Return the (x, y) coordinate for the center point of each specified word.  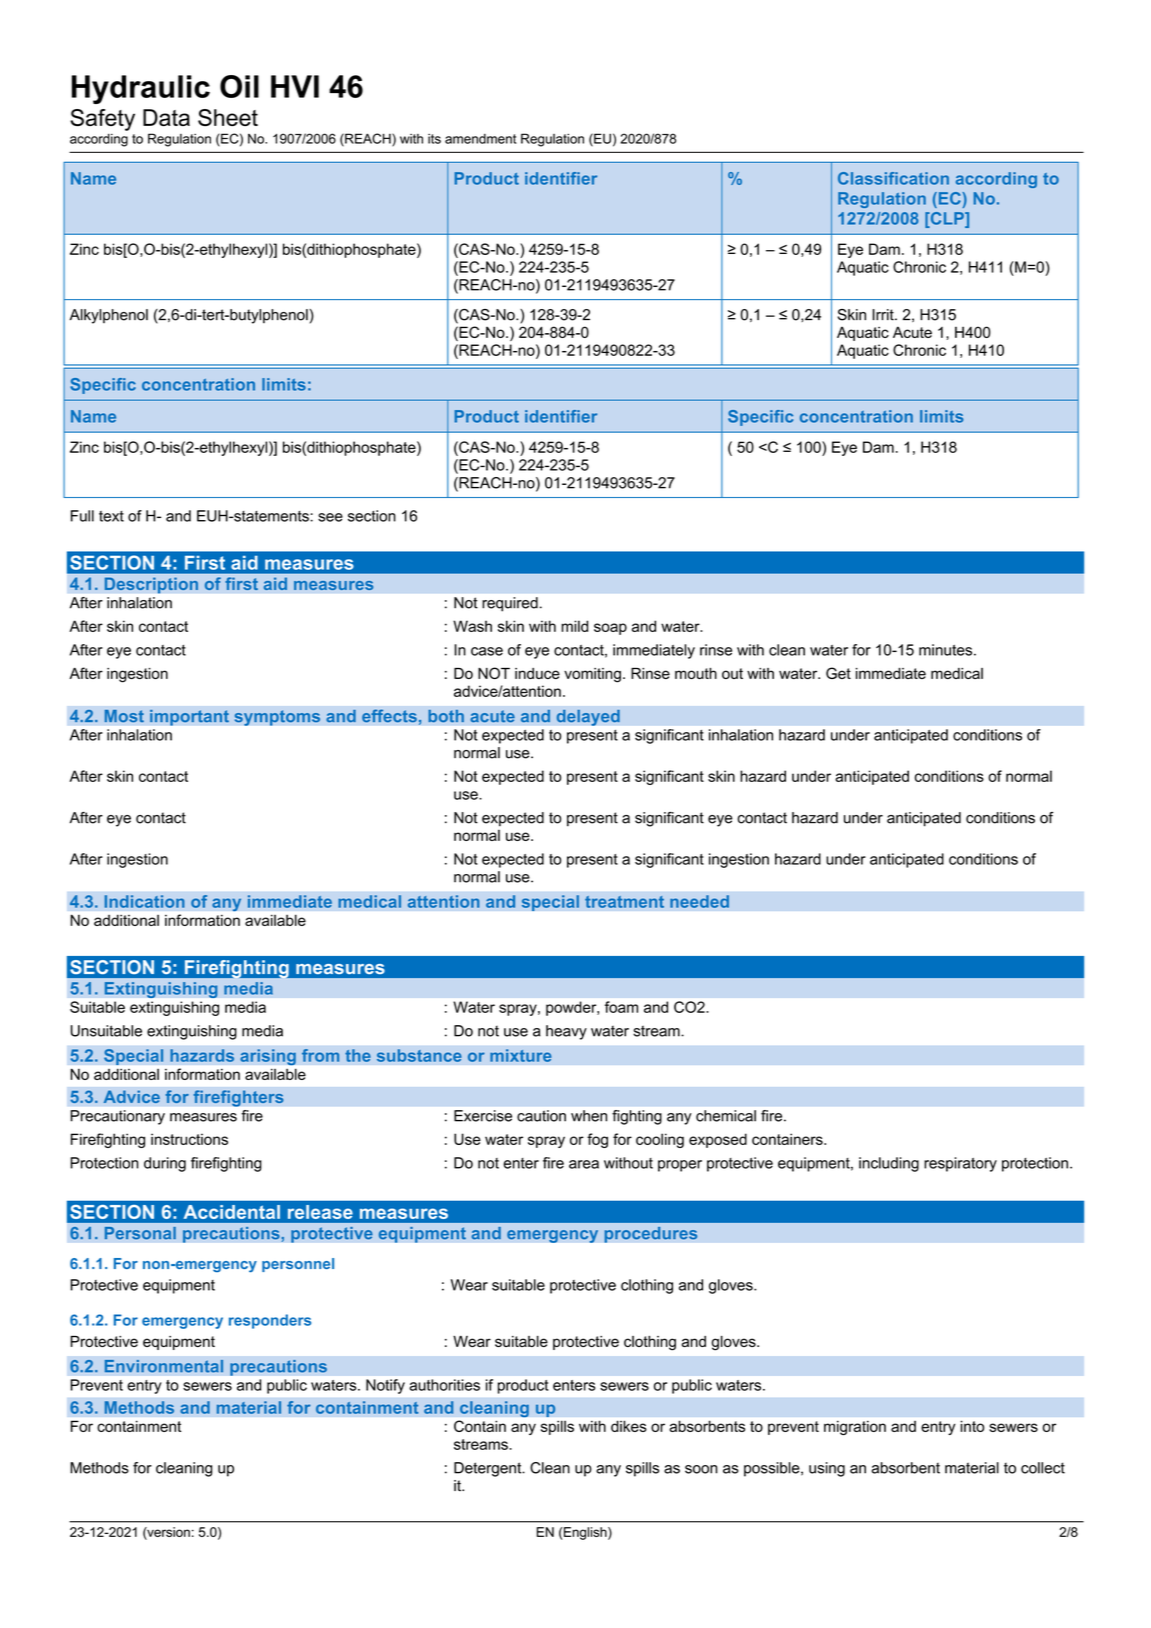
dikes (629, 1426)
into (972, 1426)
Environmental (163, 1366)
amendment (480, 139)
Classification (893, 178)
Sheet (228, 117)
